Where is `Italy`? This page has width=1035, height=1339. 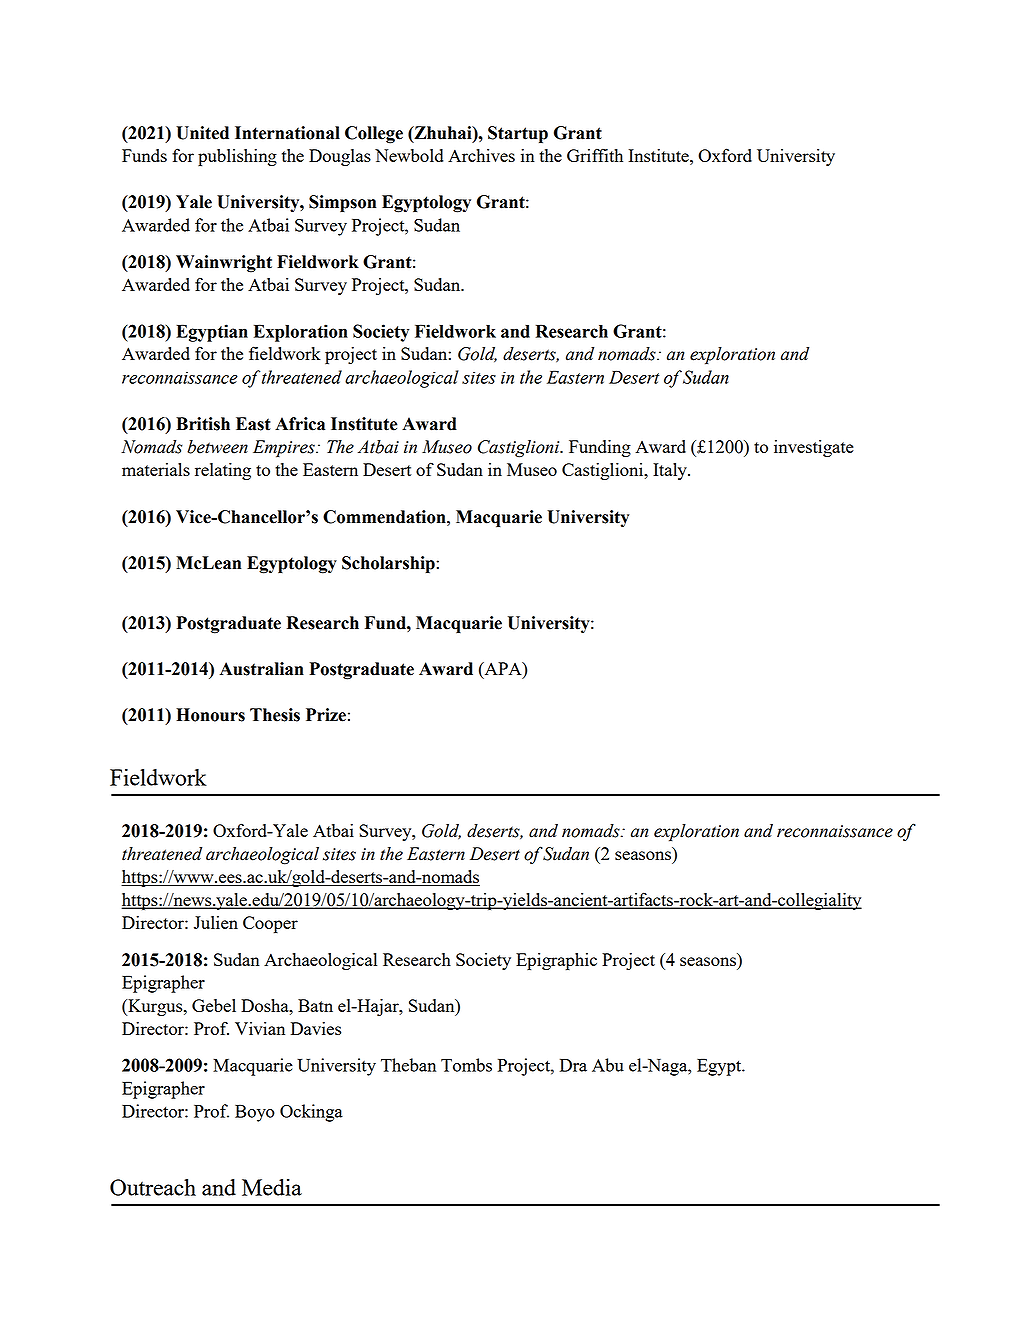
Italy is located at coordinates (671, 471).
